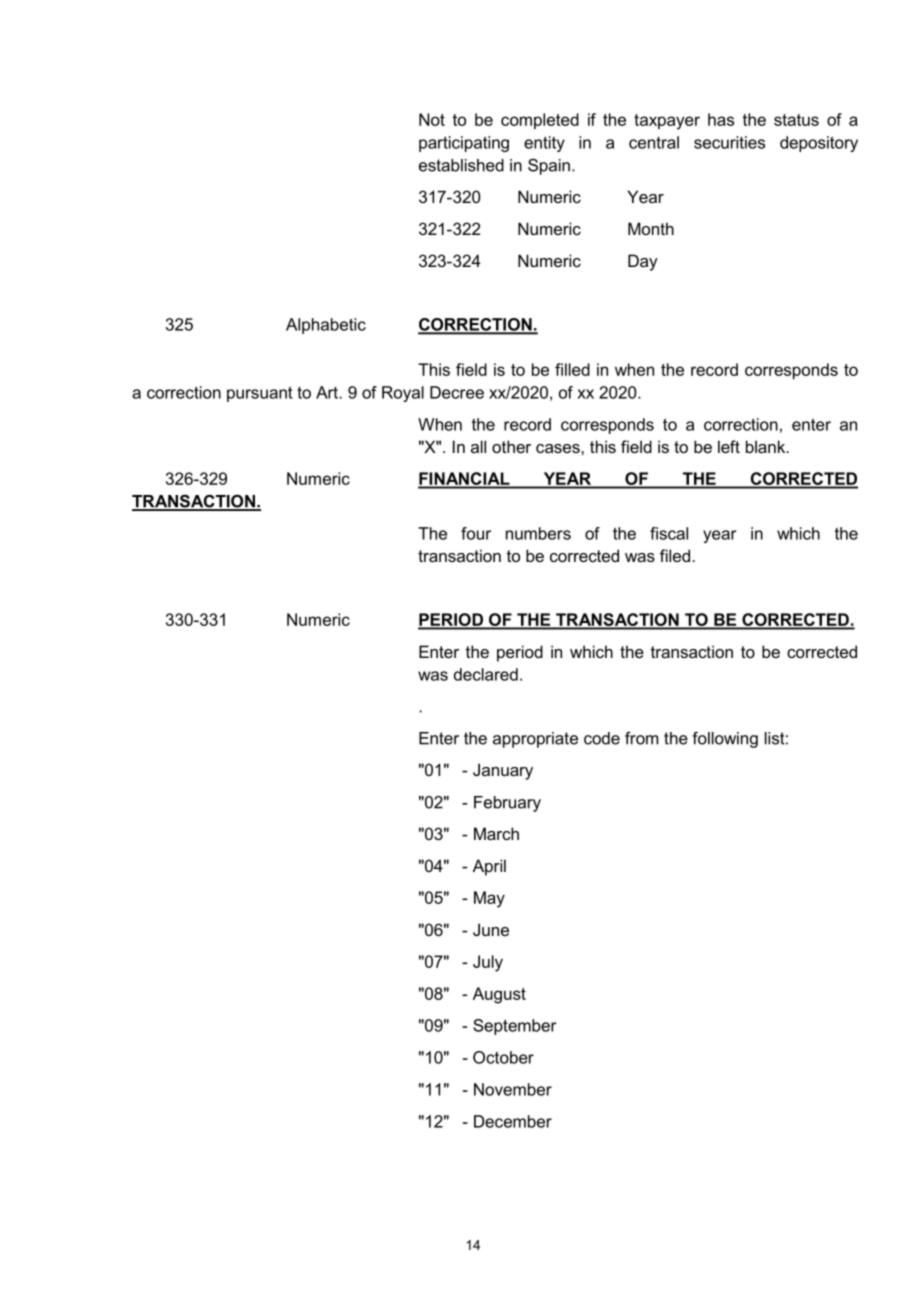 The image size is (924, 1308). I want to click on October, so click(503, 1057).
